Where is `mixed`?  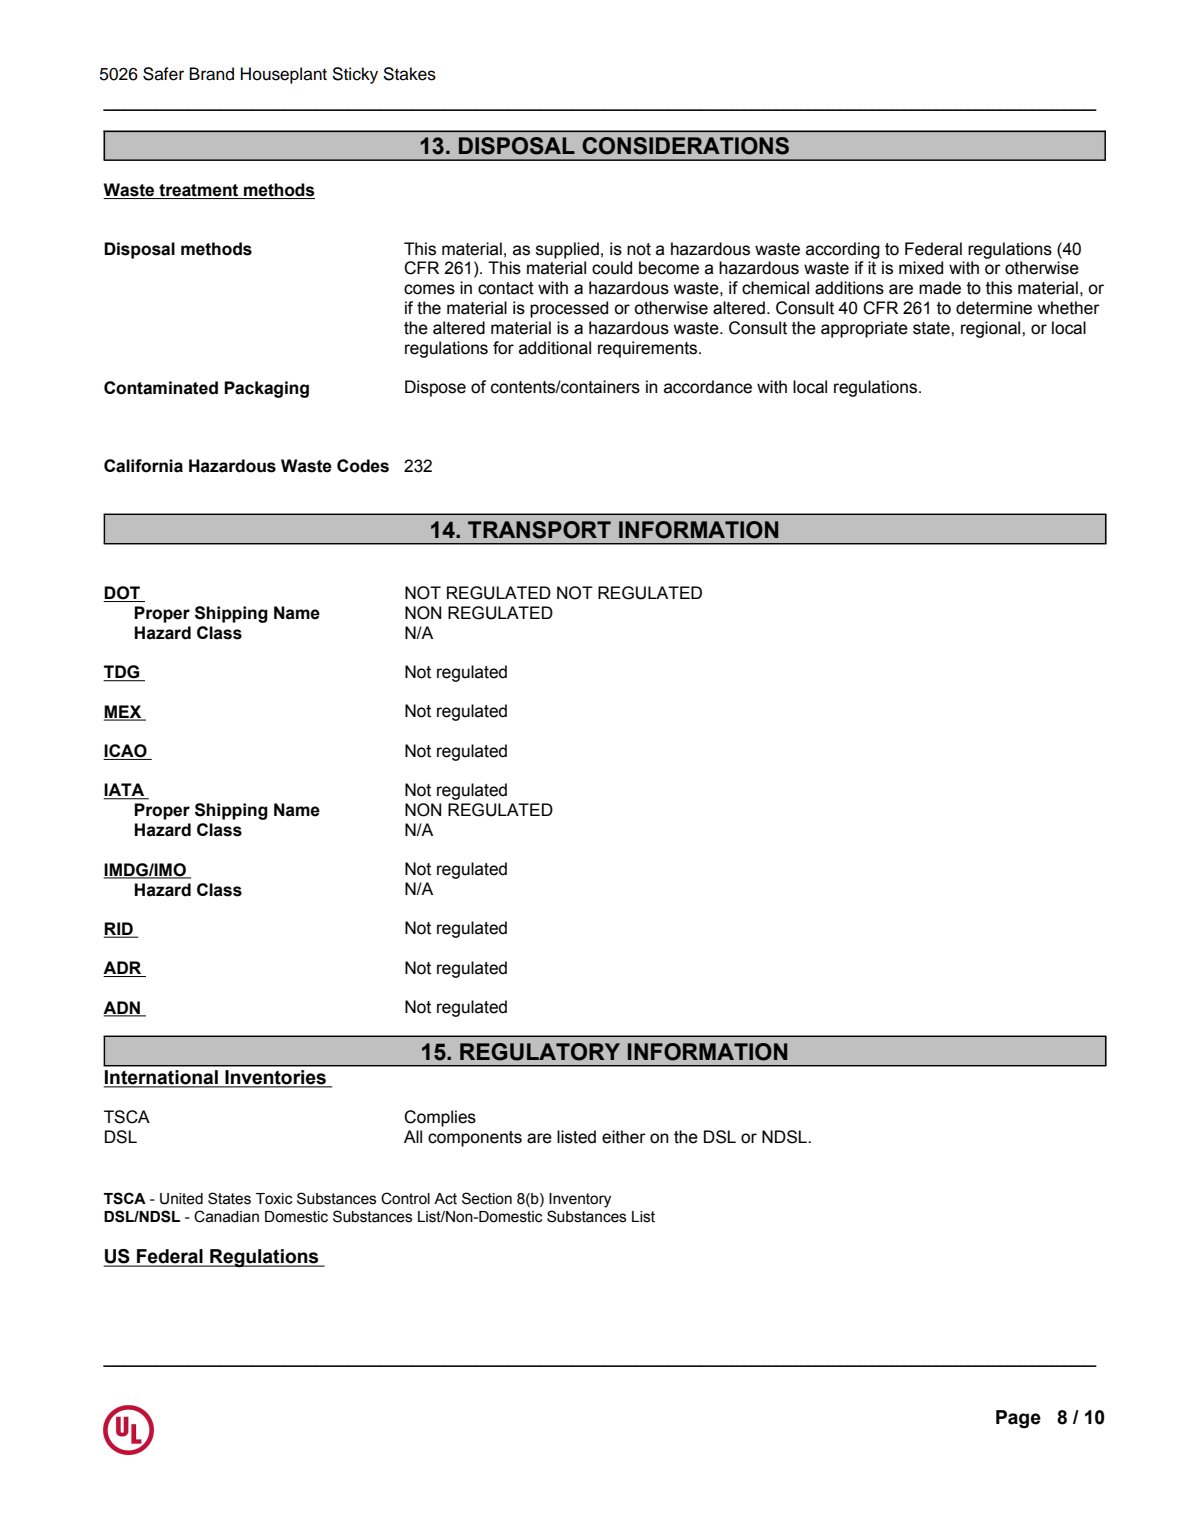 mixed is located at coordinates (921, 268).
